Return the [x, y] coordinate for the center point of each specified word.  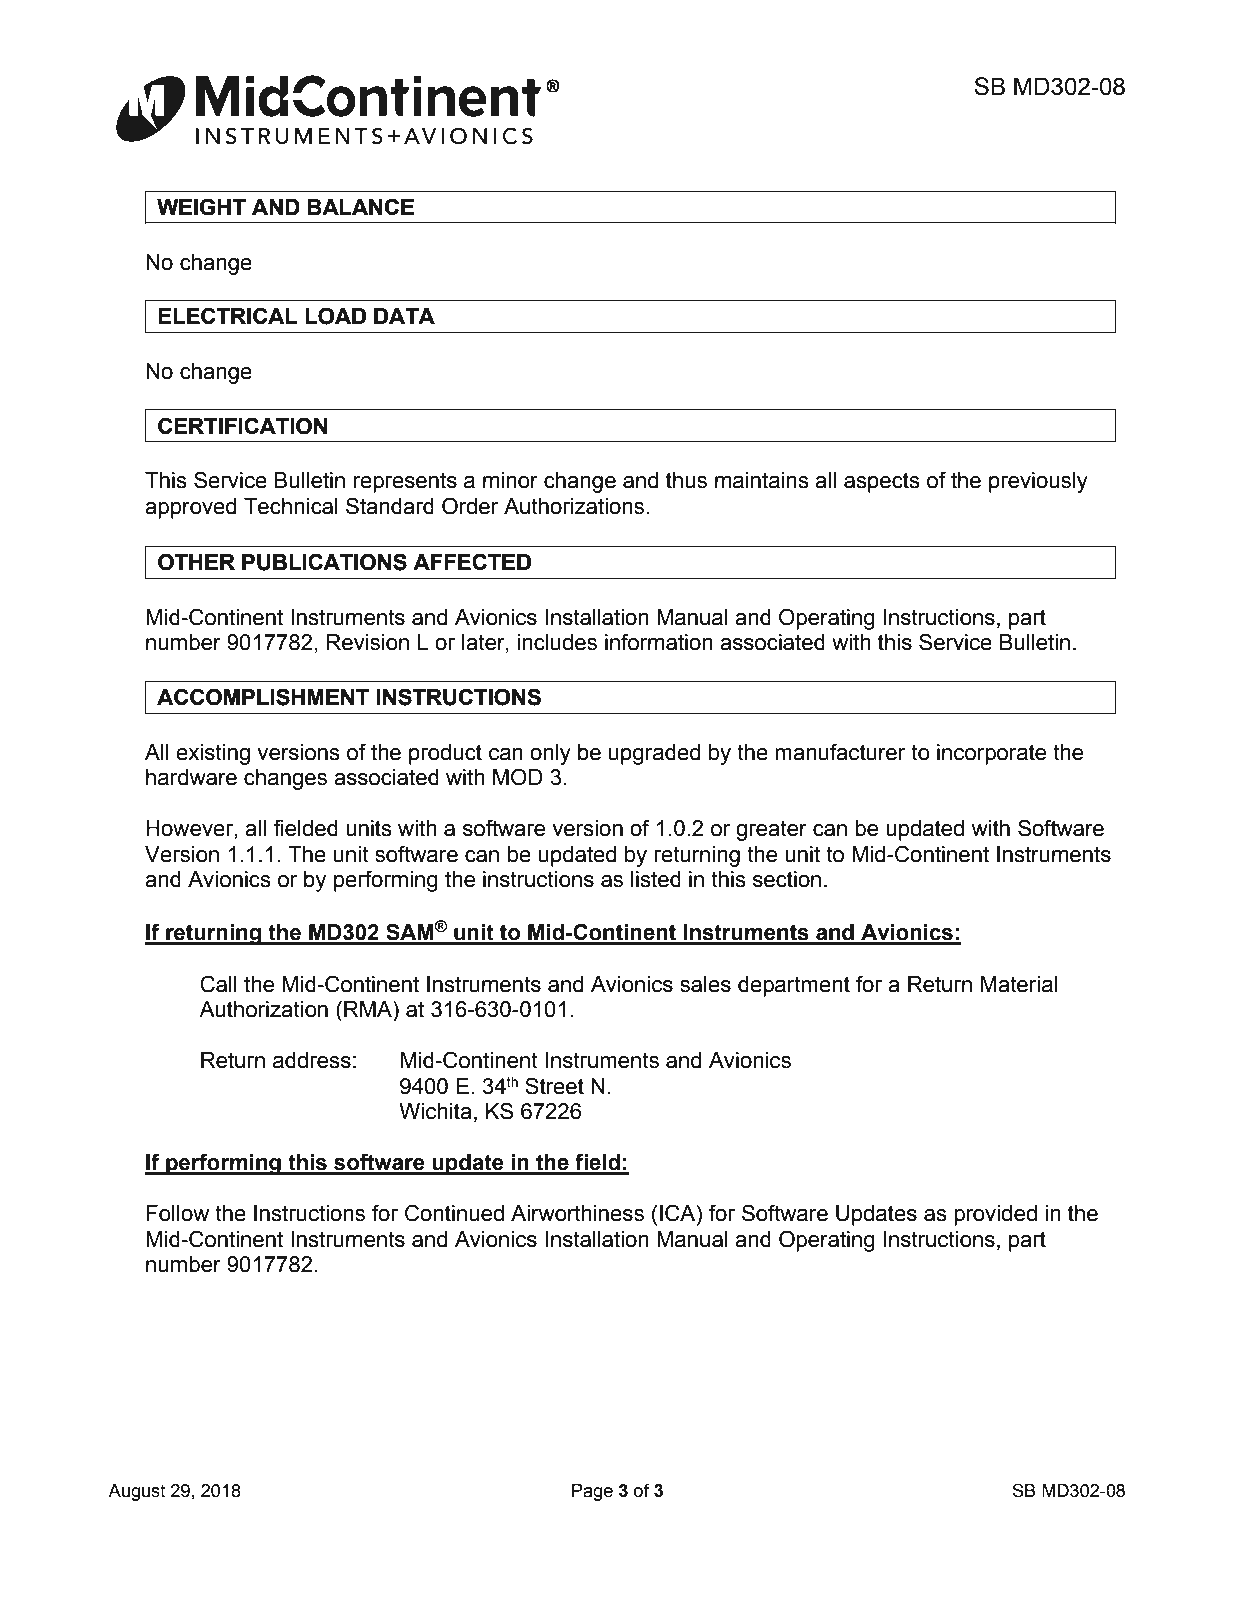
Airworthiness [577, 1213]
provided [995, 1215]
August [137, 1492]
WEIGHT [201, 207]
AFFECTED [472, 561]
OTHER [196, 562]
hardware [191, 777]
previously [1038, 482]
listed [656, 879]
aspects [882, 482]
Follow [177, 1213]
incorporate [991, 754]
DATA [404, 316]
